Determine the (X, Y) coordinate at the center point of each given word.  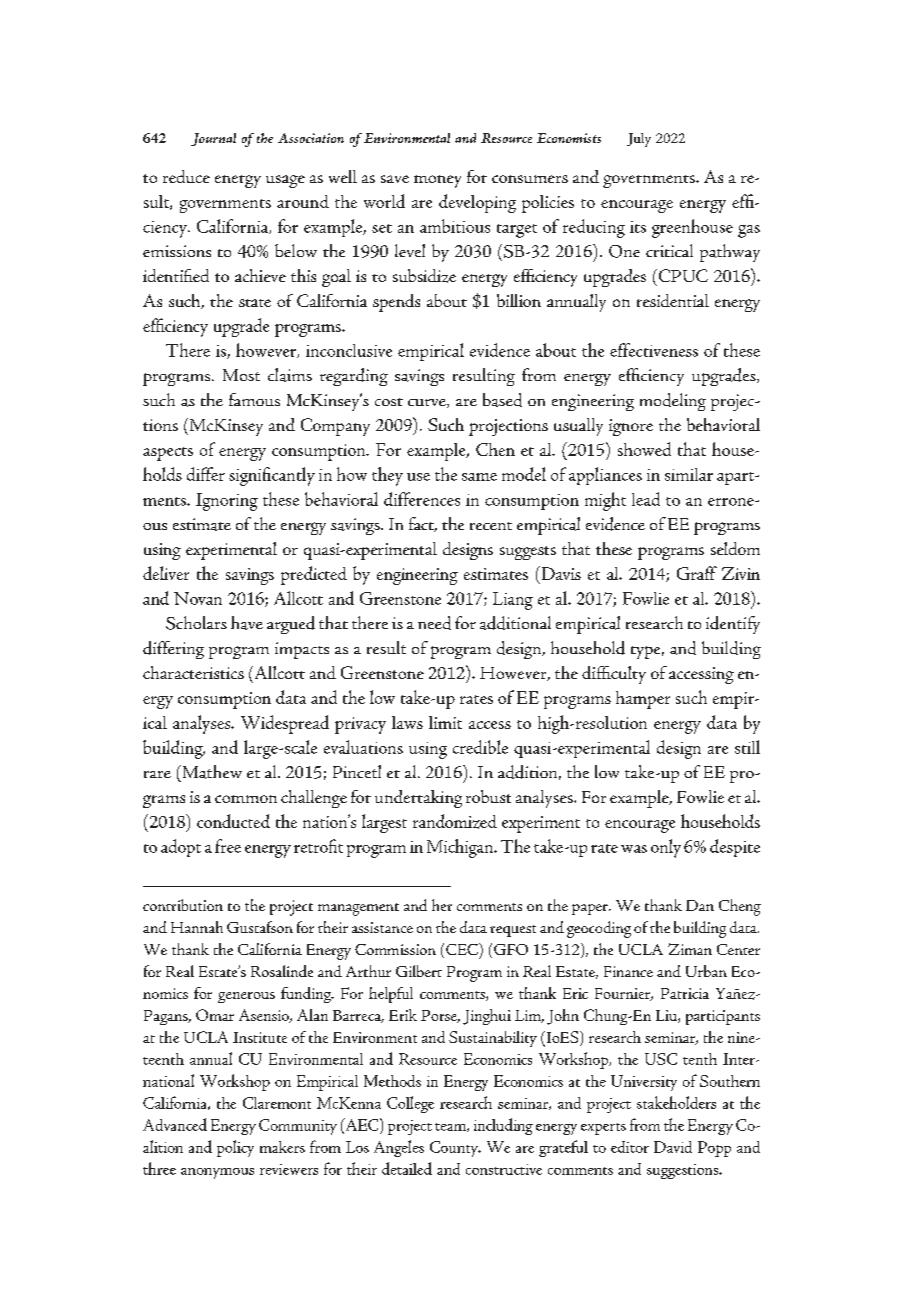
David (673, 1147)
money (437, 181)
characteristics (193, 672)
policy (235, 1148)
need (434, 623)
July (639, 140)
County (455, 1149)
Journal (213, 139)
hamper (643, 700)
